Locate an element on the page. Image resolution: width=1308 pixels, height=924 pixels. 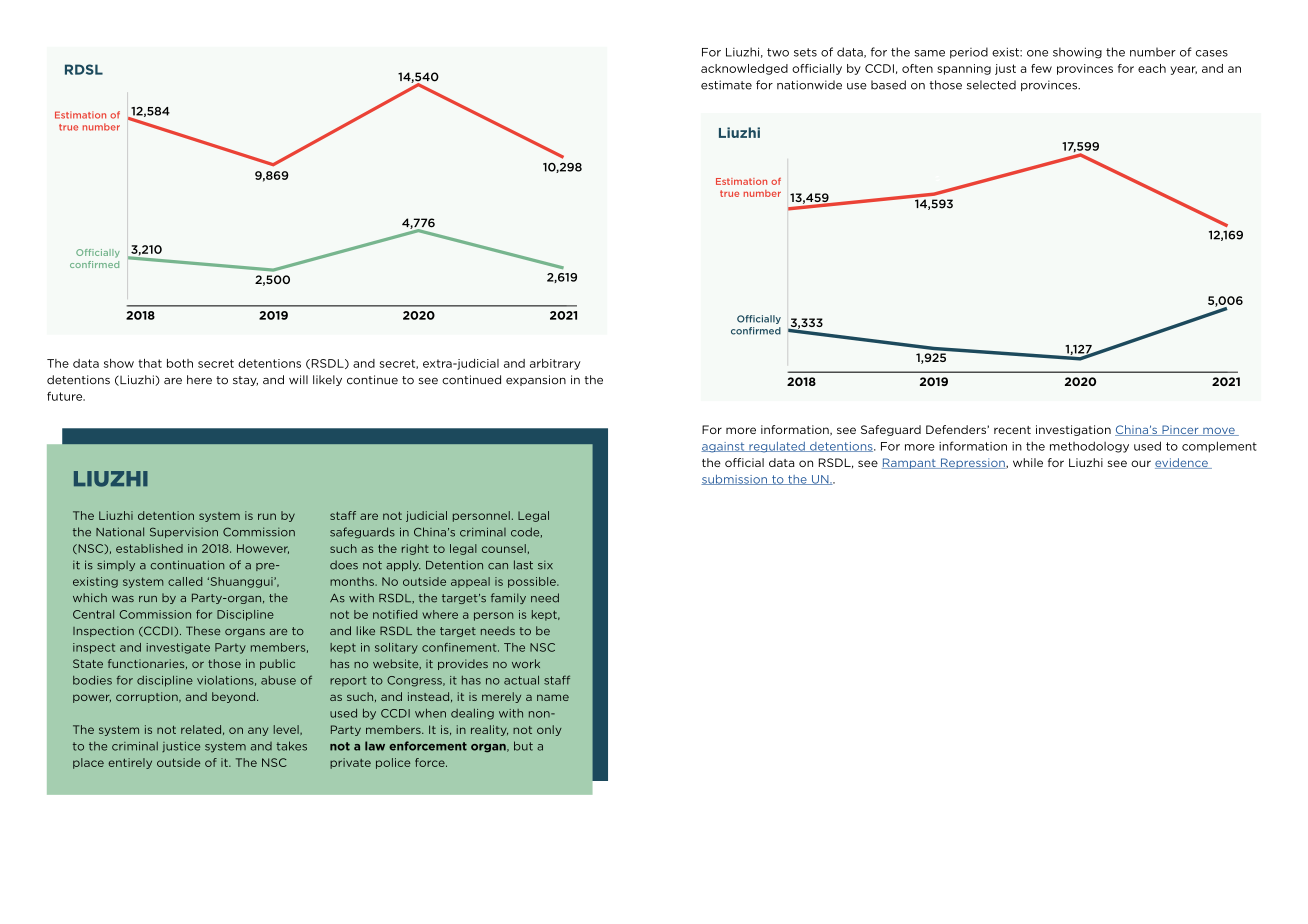
our is located at coordinates (1141, 463).
